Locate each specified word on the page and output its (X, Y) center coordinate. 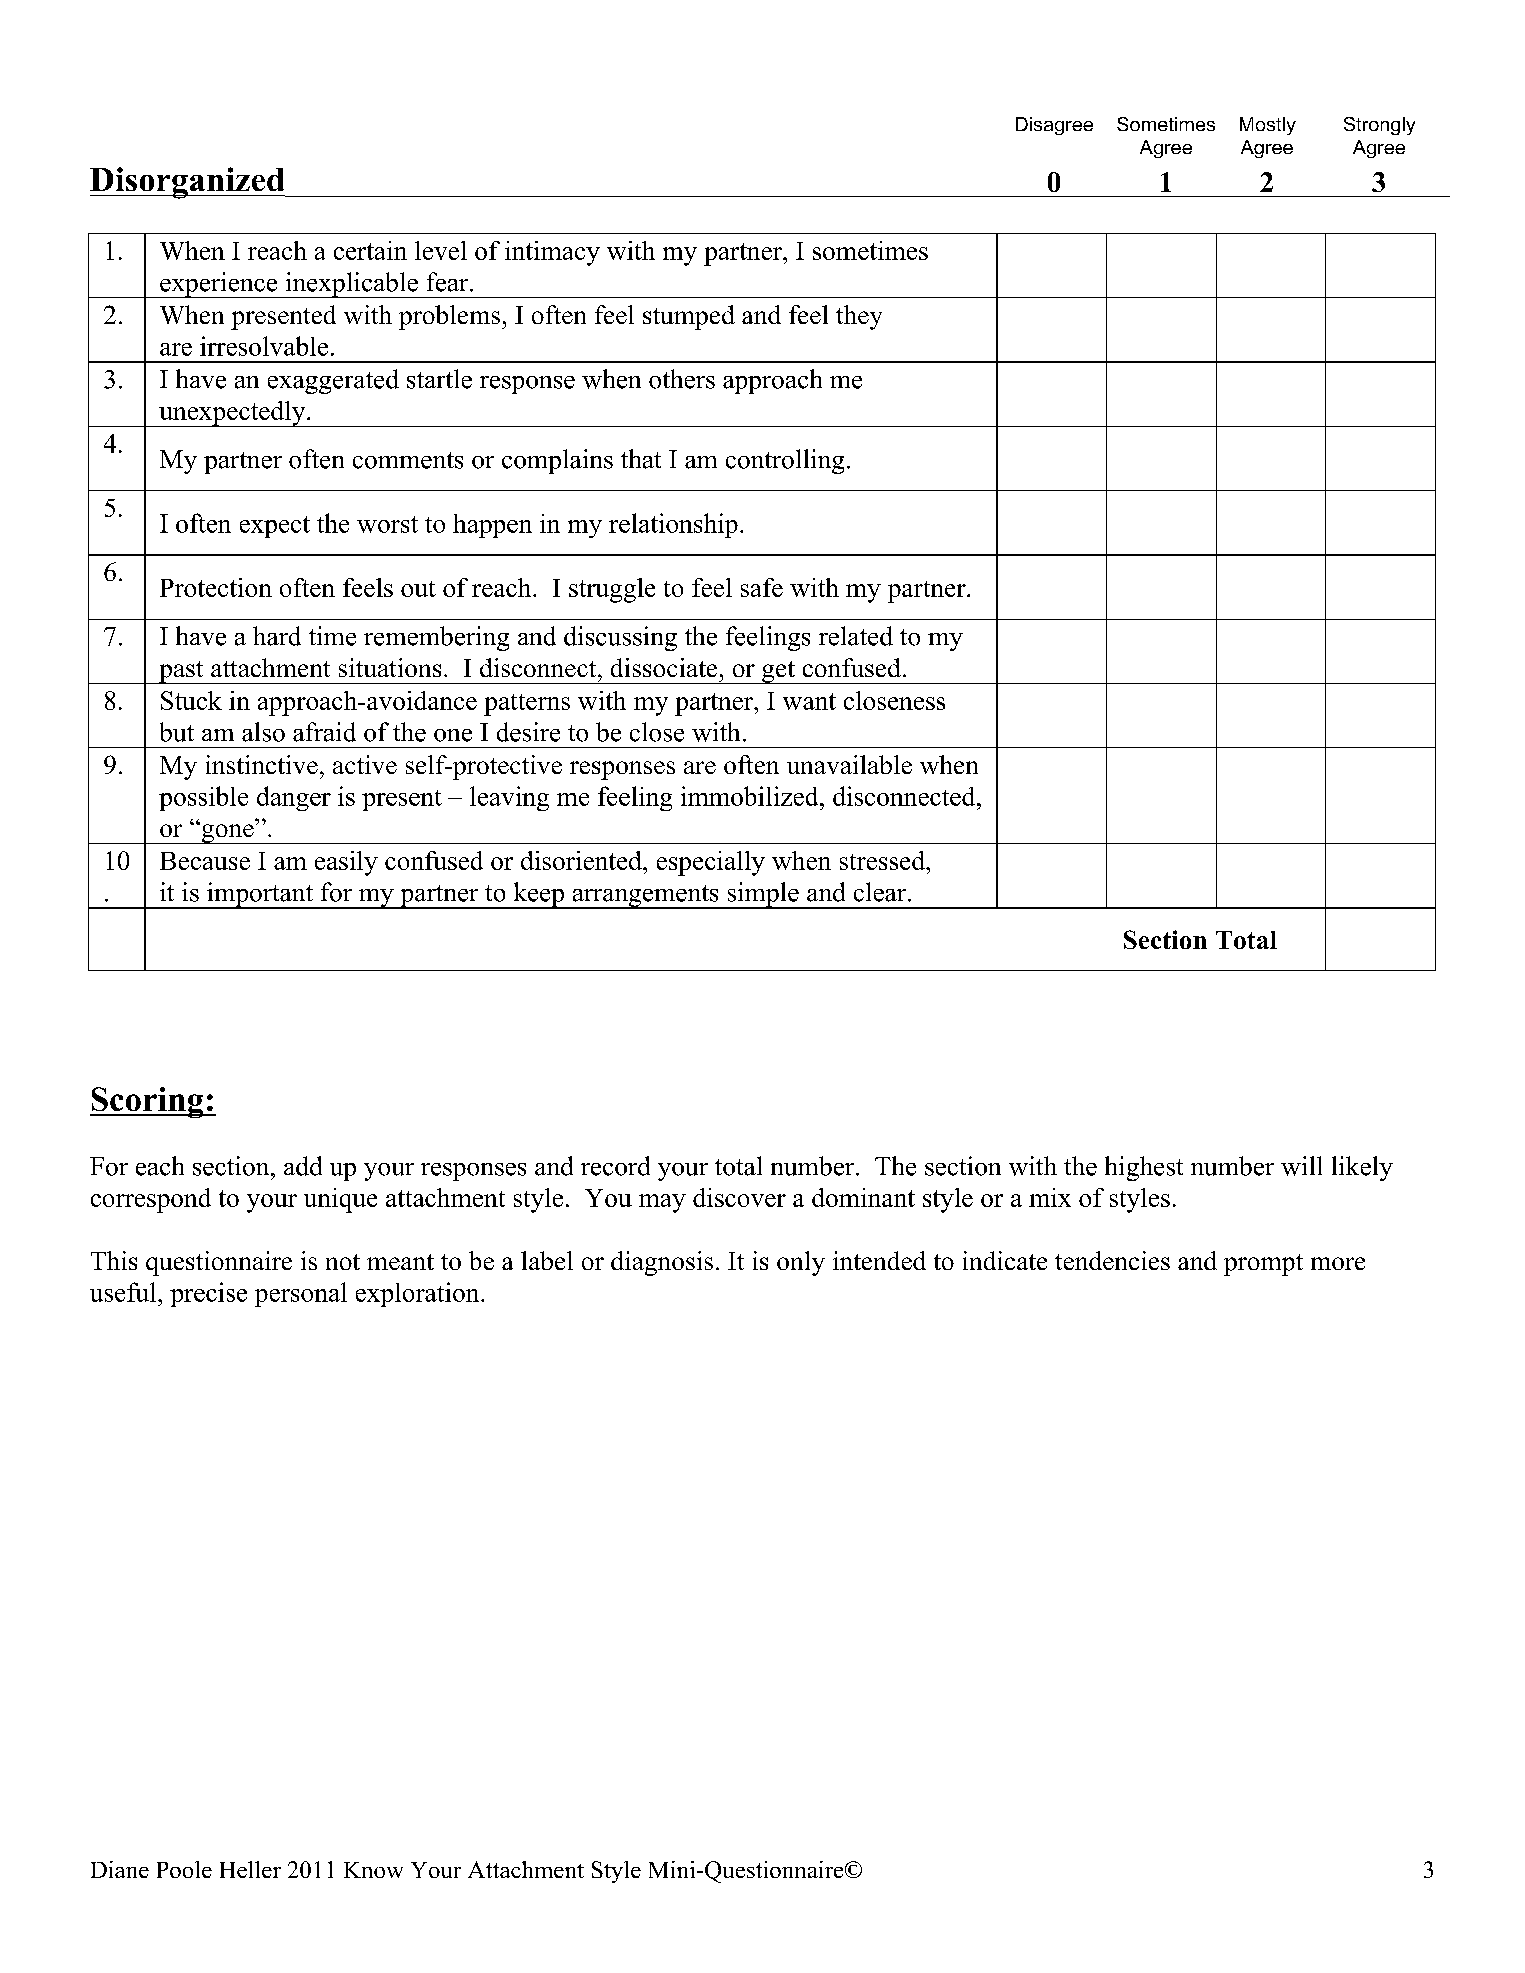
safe (762, 587)
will (1301, 1166)
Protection (216, 587)
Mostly (1268, 126)
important (260, 895)
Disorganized (188, 183)
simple (763, 895)
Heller (250, 1869)
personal (301, 1294)
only (801, 1263)
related (856, 636)
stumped (689, 317)
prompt (1263, 1265)
